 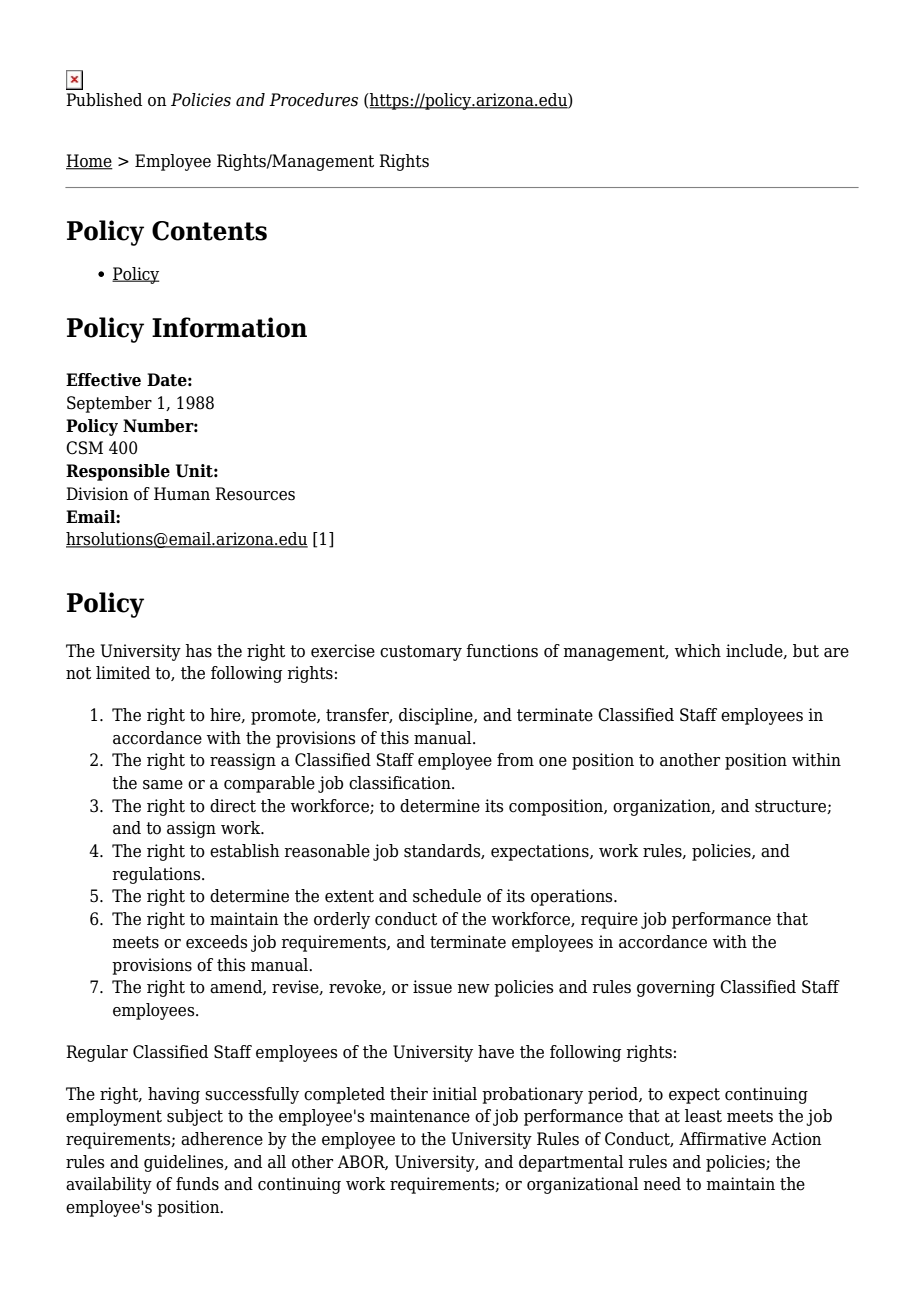 I want to click on one, so click(x=553, y=762).
